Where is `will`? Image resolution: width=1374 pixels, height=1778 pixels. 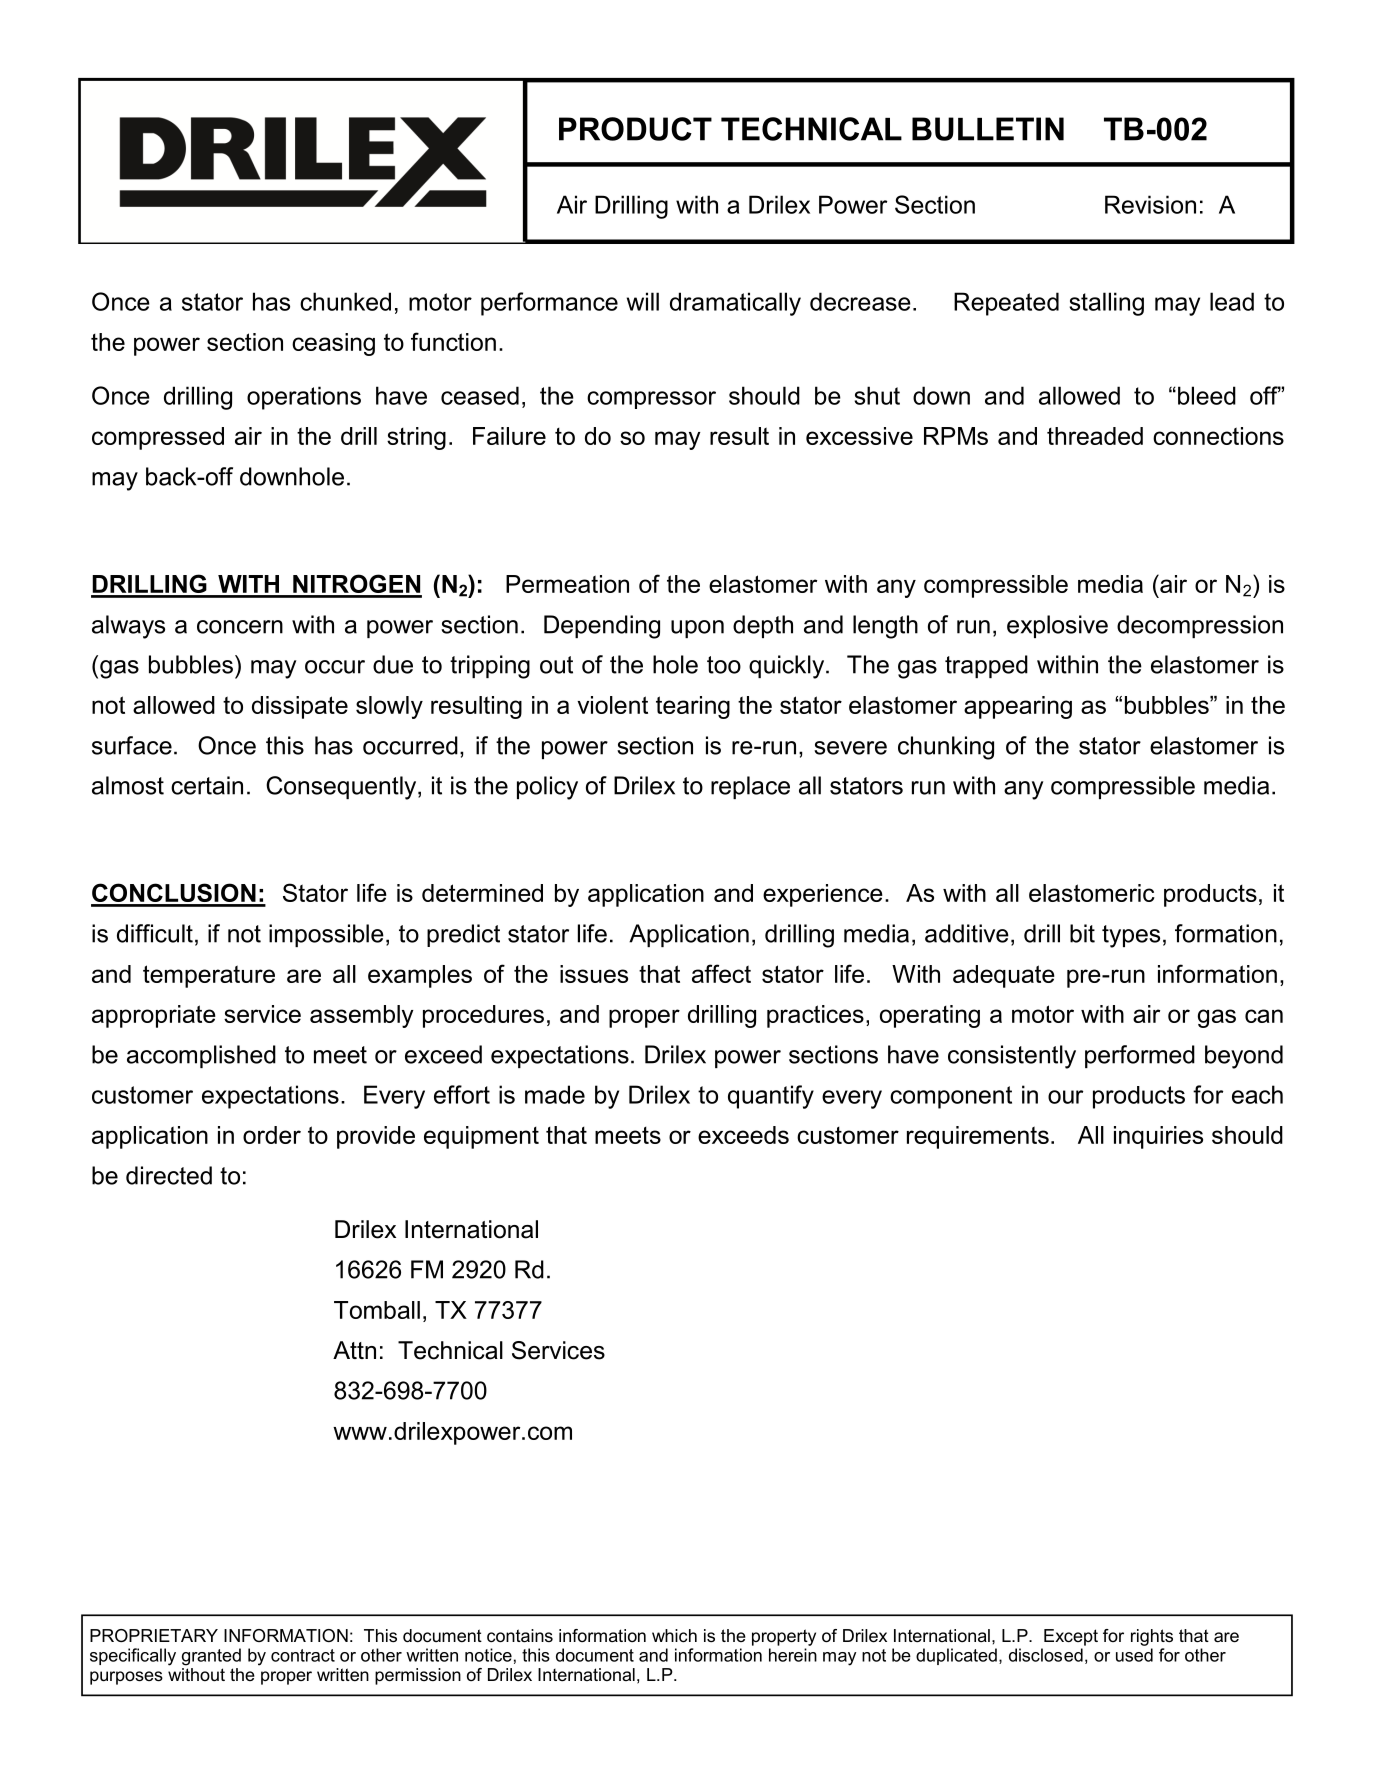 will is located at coordinates (643, 301).
